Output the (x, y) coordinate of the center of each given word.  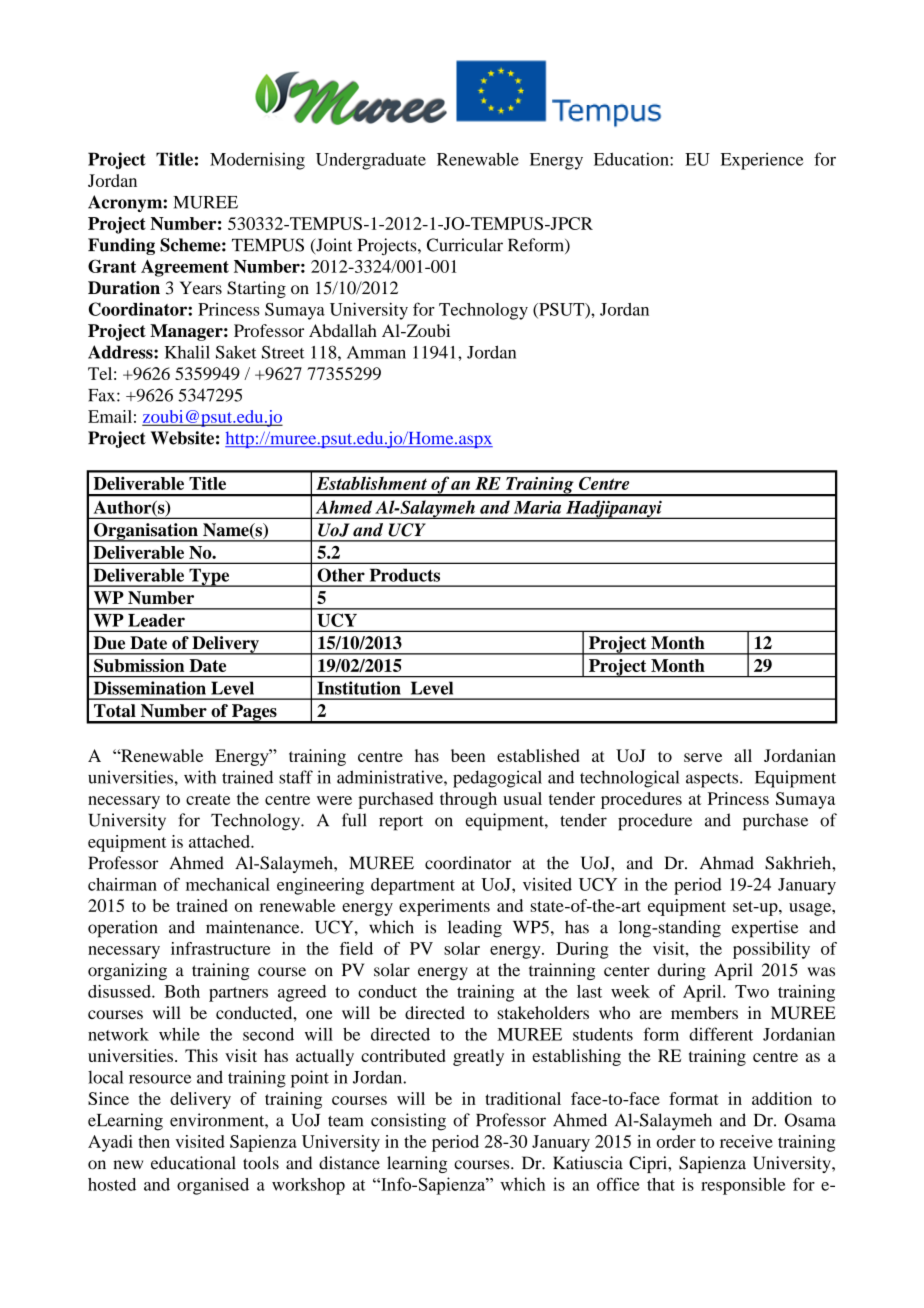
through (468, 800)
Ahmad (727, 863)
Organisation (146, 532)
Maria (537, 507)
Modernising (257, 161)
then (154, 1141)
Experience (762, 161)
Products (405, 575)
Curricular (465, 245)
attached (220, 841)
